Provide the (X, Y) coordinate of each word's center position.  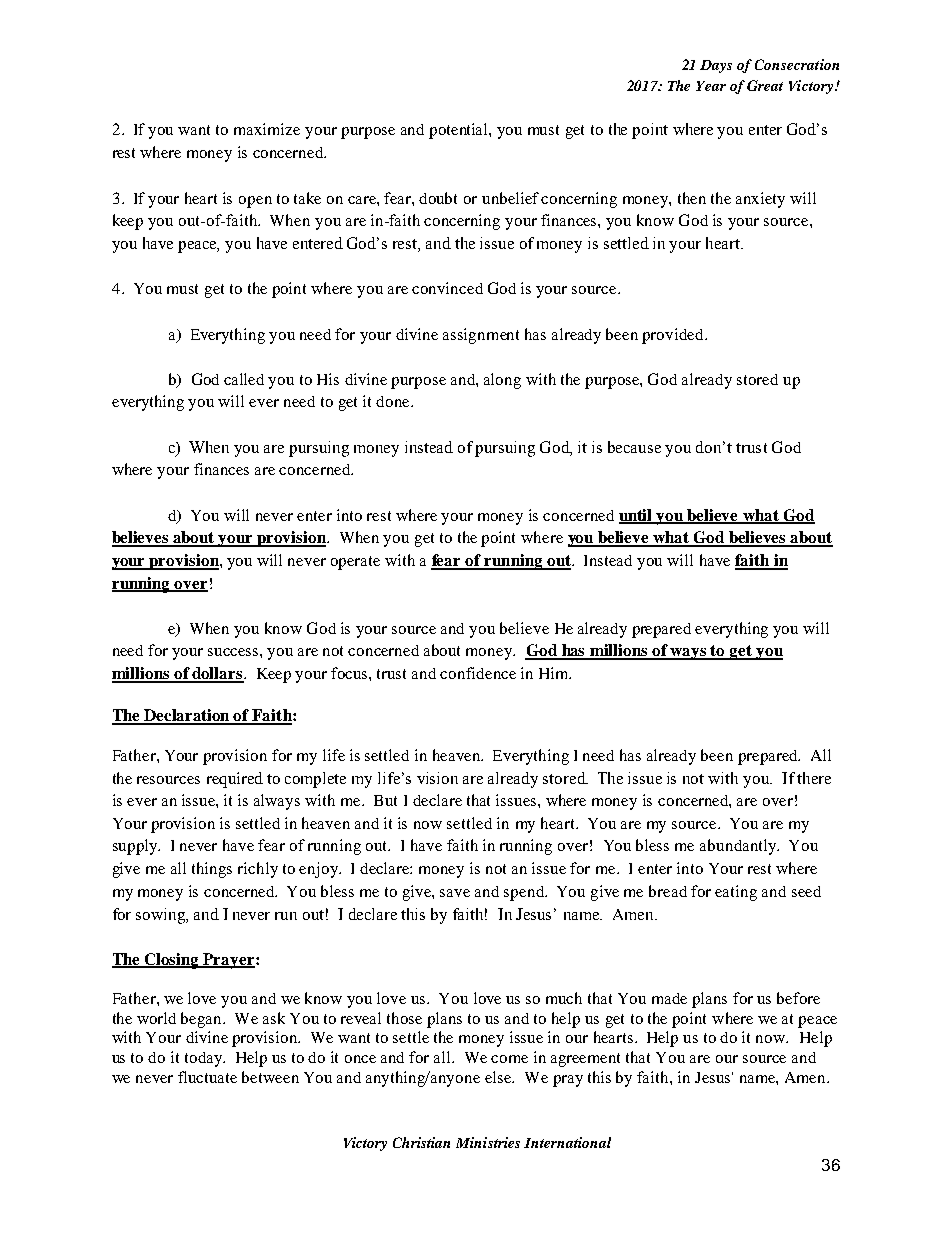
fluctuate (207, 1077)
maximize (267, 129)
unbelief (510, 198)
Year (711, 86)
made (669, 998)
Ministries (488, 1142)
